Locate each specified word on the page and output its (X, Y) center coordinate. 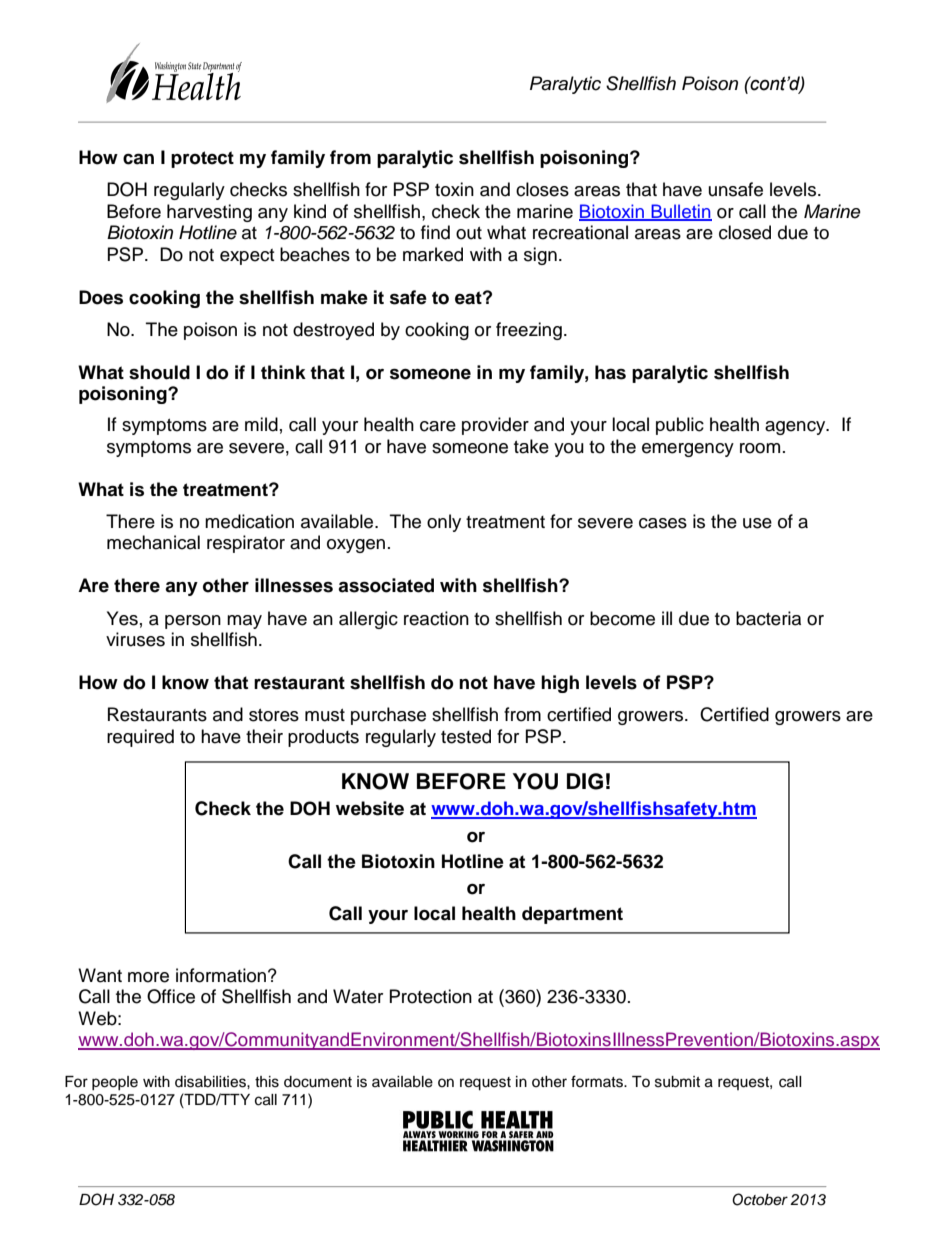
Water (358, 996)
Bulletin (680, 212)
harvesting (209, 213)
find (435, 232)
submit (677, 1082)
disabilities (211, 1082)
